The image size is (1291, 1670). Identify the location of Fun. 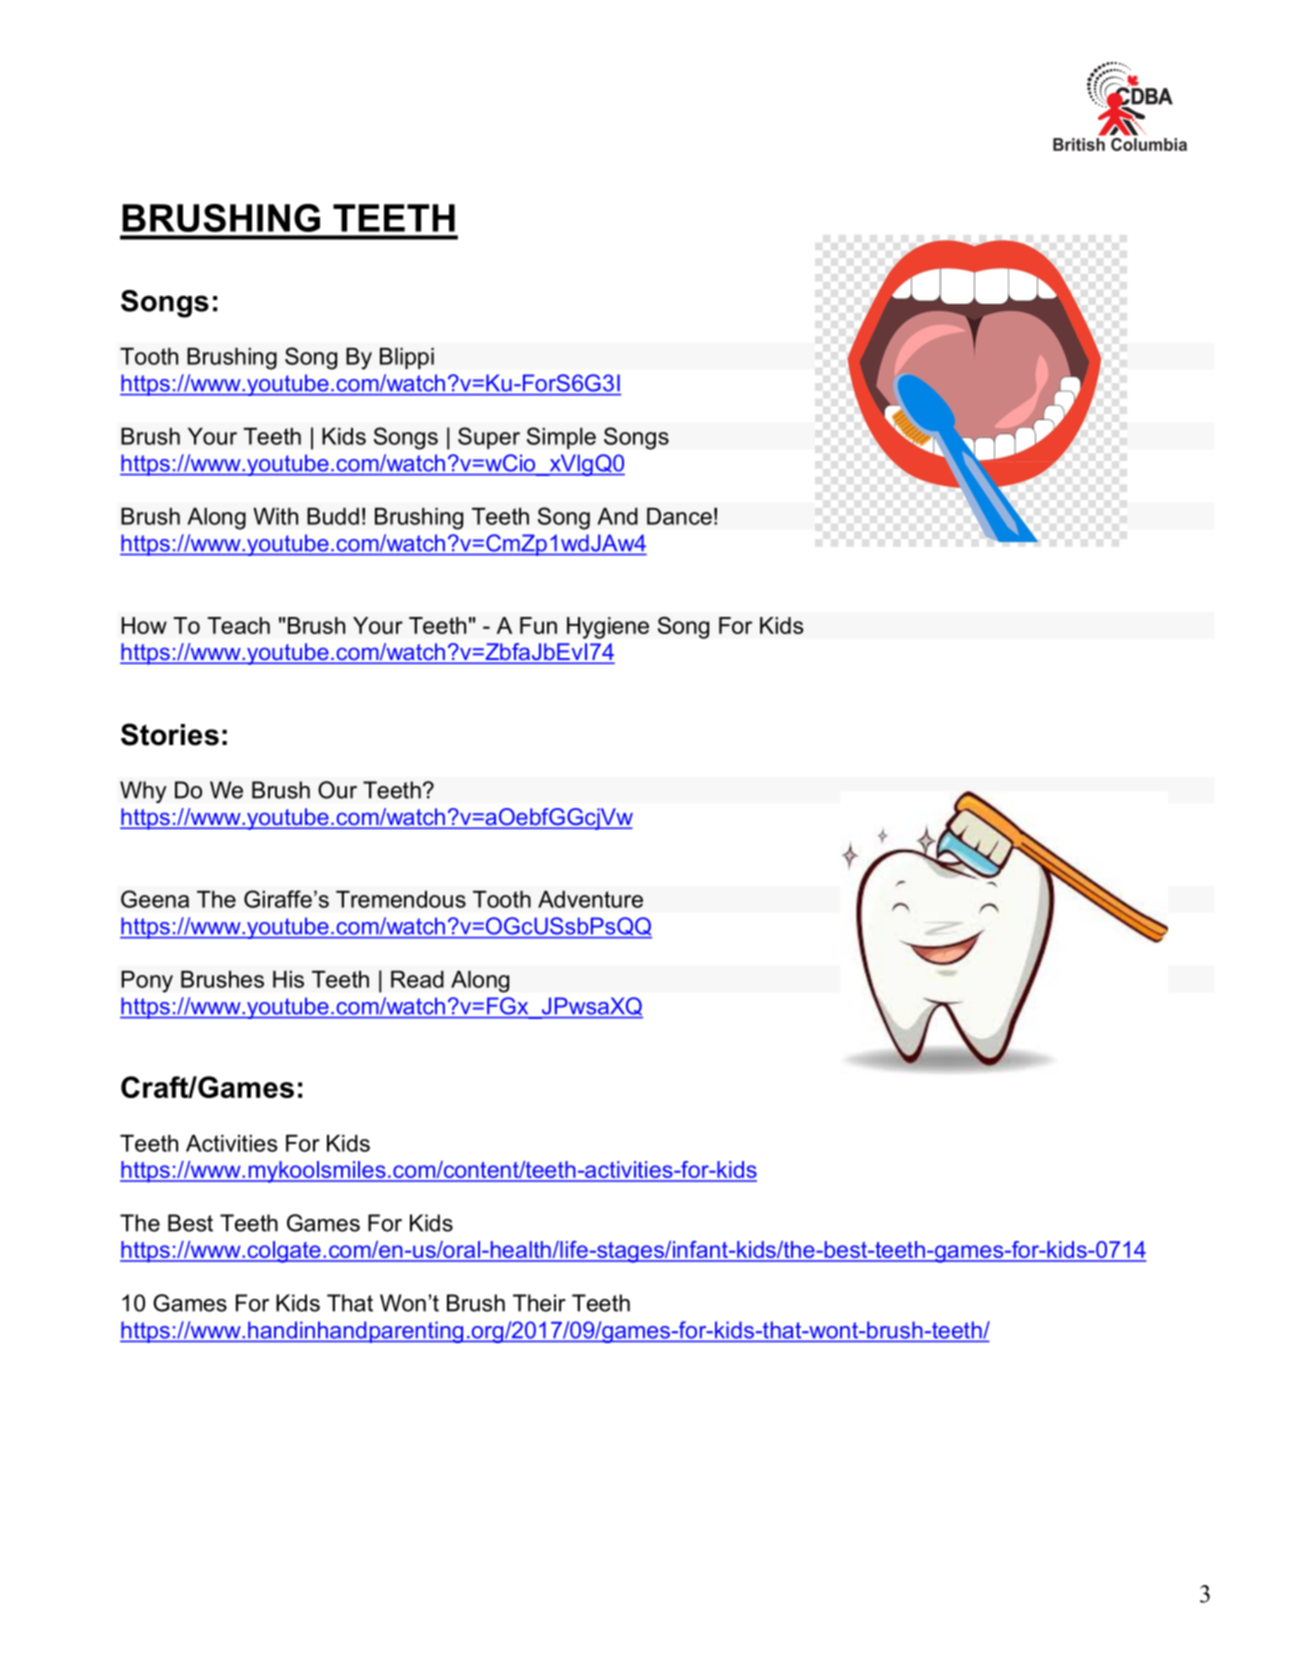
(538, 625).
